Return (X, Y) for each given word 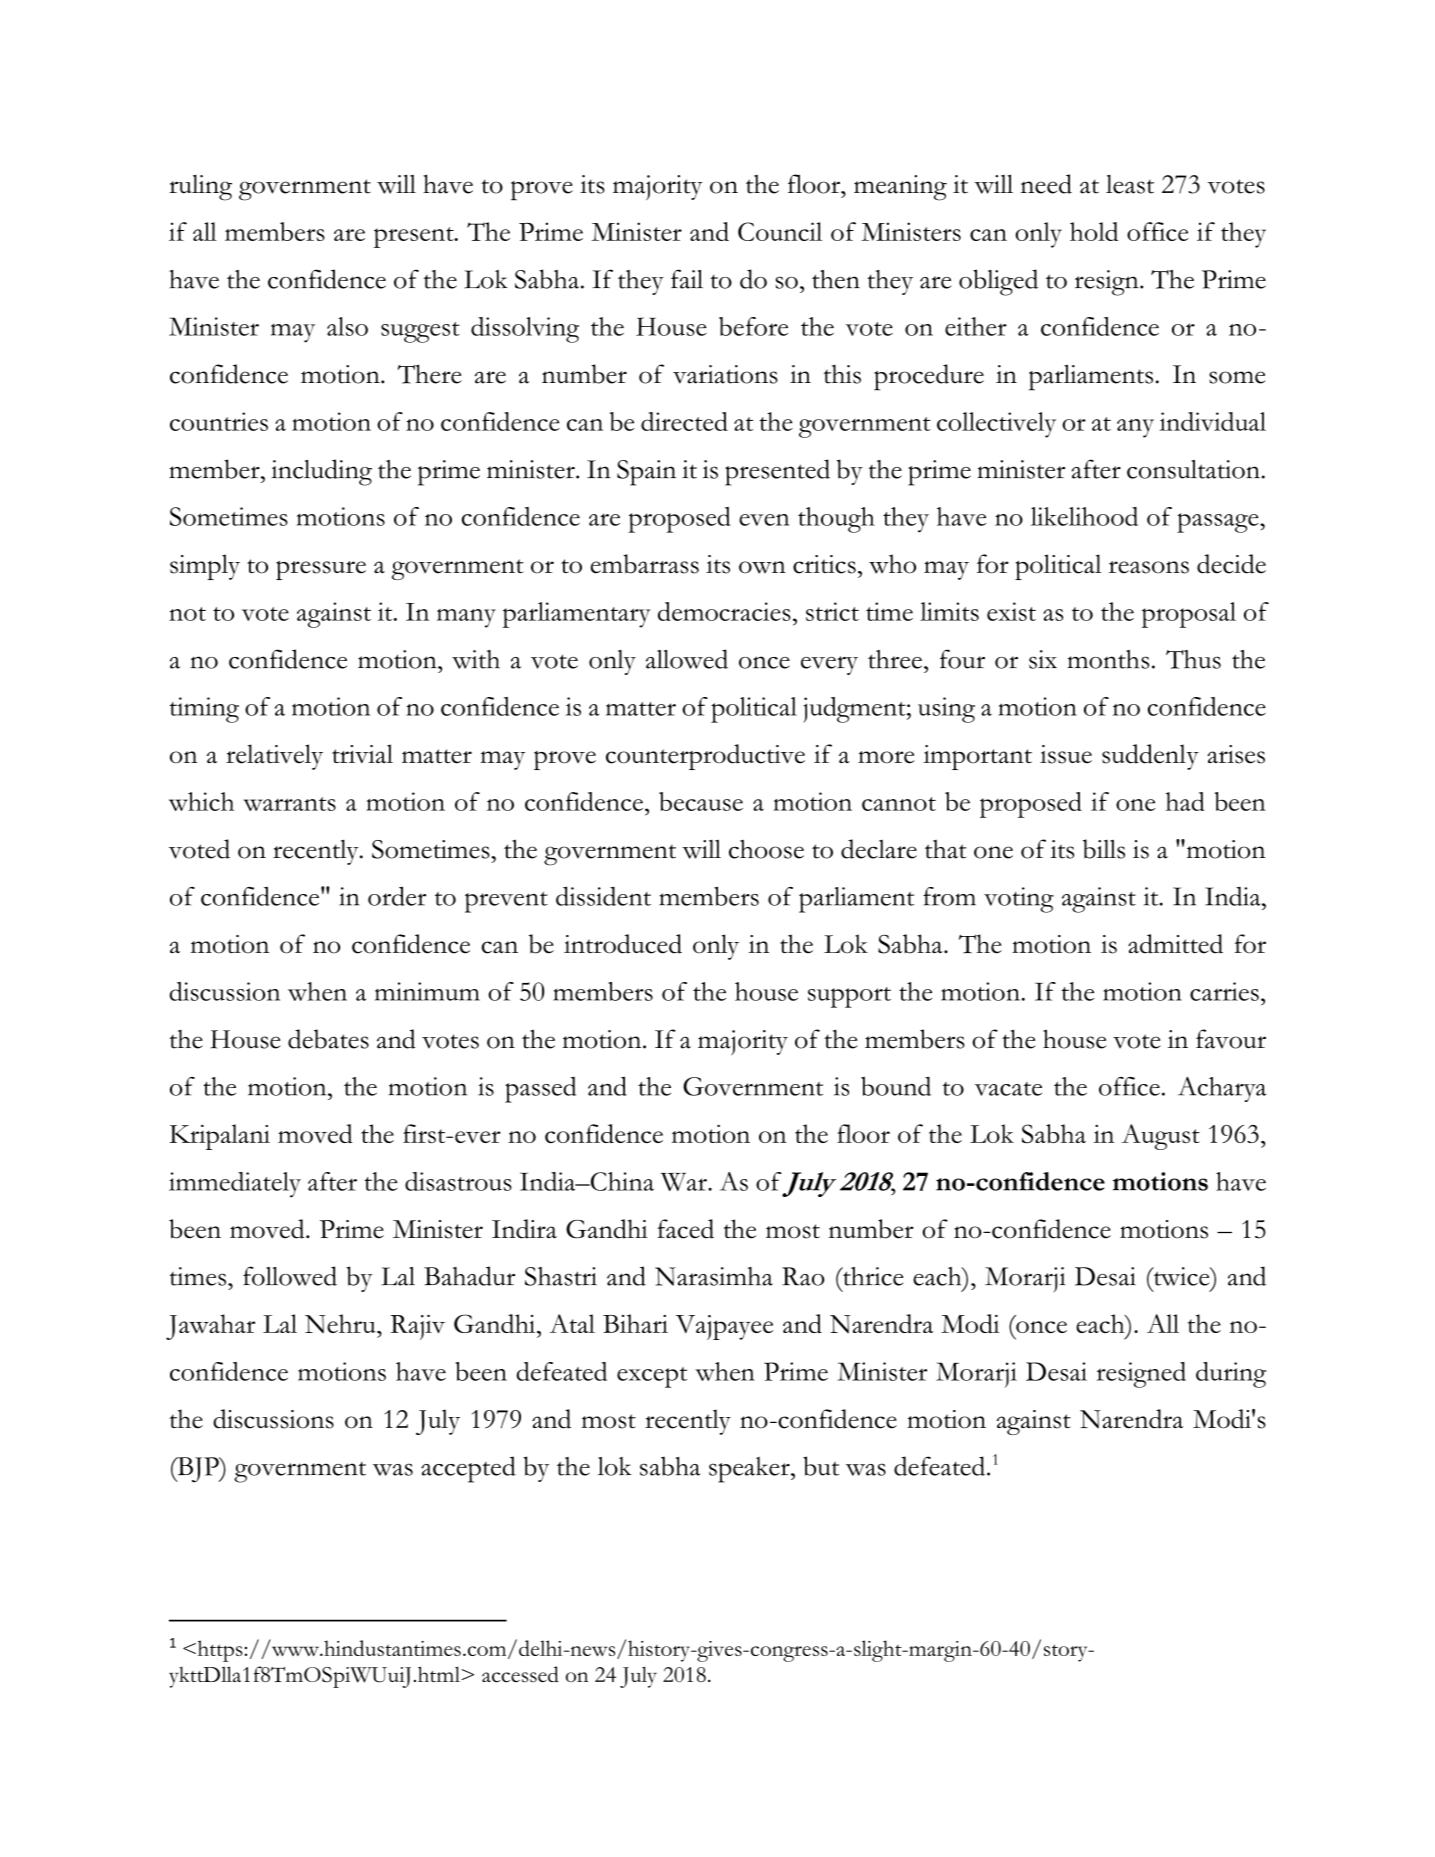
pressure (321, 570)
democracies (724, 611)
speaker (750, 1470)
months (1108, 659)
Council (780, 231)
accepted (468, 1469)
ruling (200, 187)
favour (1231, 1039)
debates (328, 1039)
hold (1094, 231)
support (849, 997)
